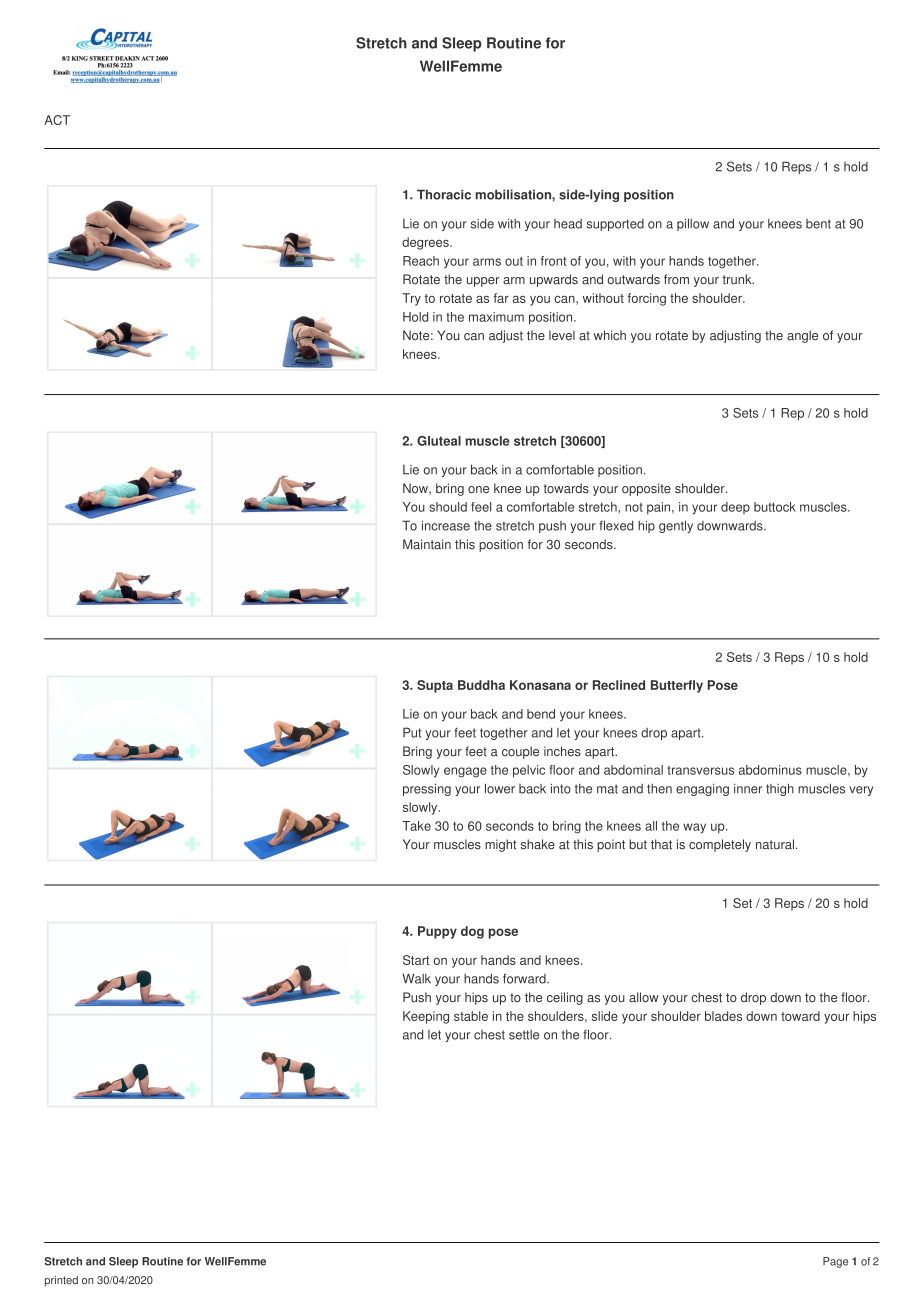  What do you see at coordinates (677, 686) in the screenshot?
I see `Butterfly` at bounding box center [677, 686].
